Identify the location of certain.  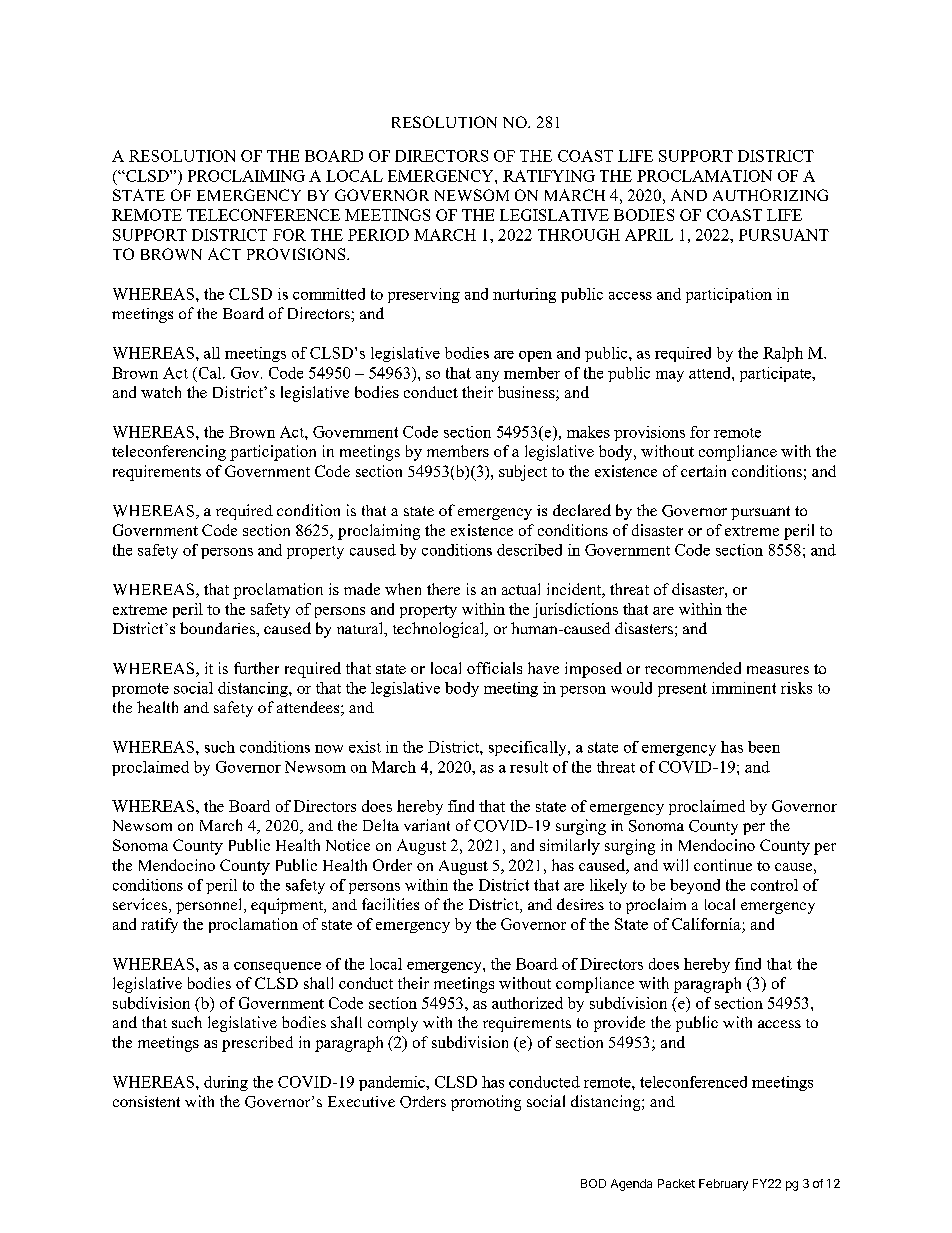
(703, 471).
